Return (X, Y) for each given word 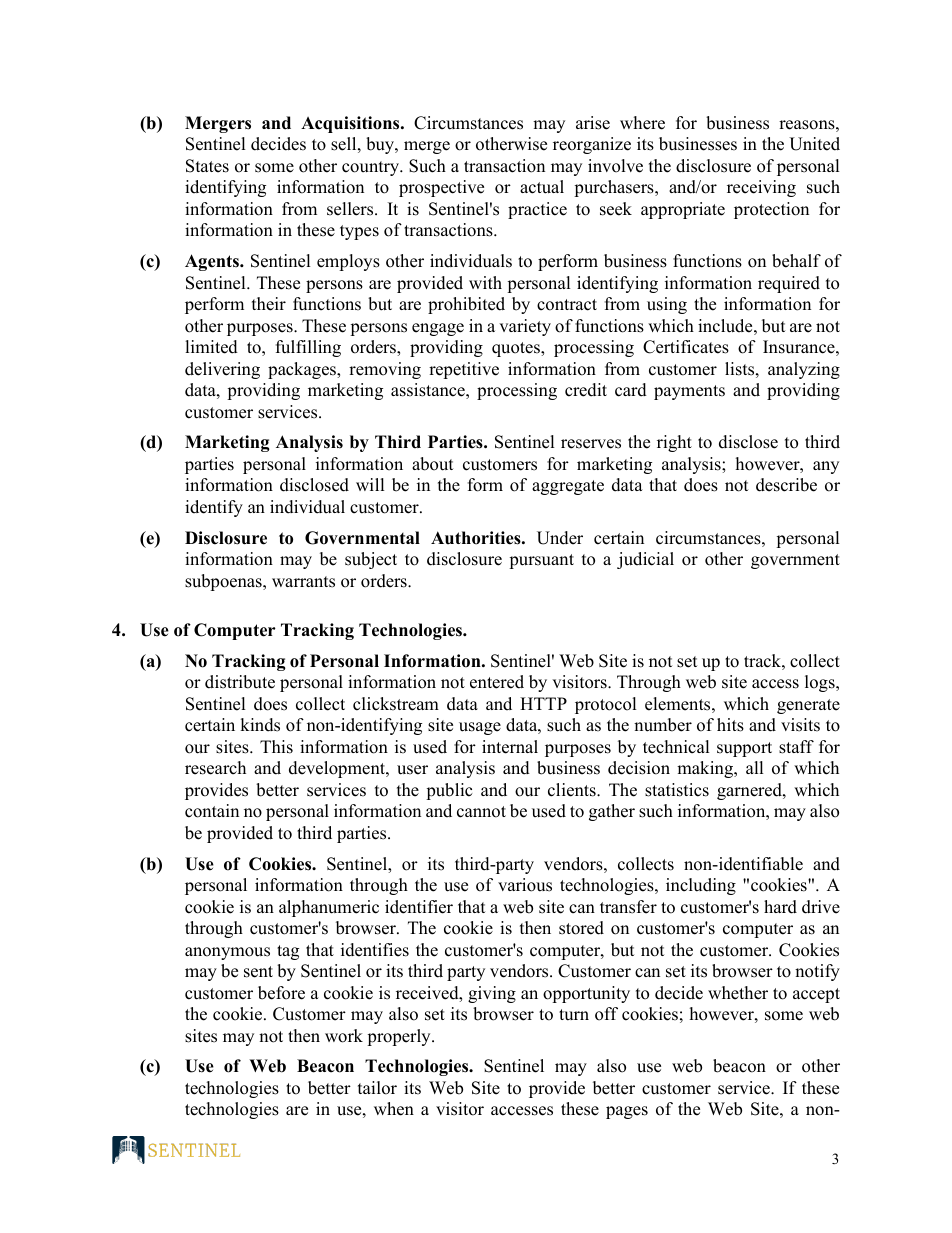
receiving (761, 188)
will (370, 484)
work (344, 1036)
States (207, 166)
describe (786, 485)
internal (510, 747)
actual (542, 187)
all (755, 767)
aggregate (568, 487)
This (276, 747)
